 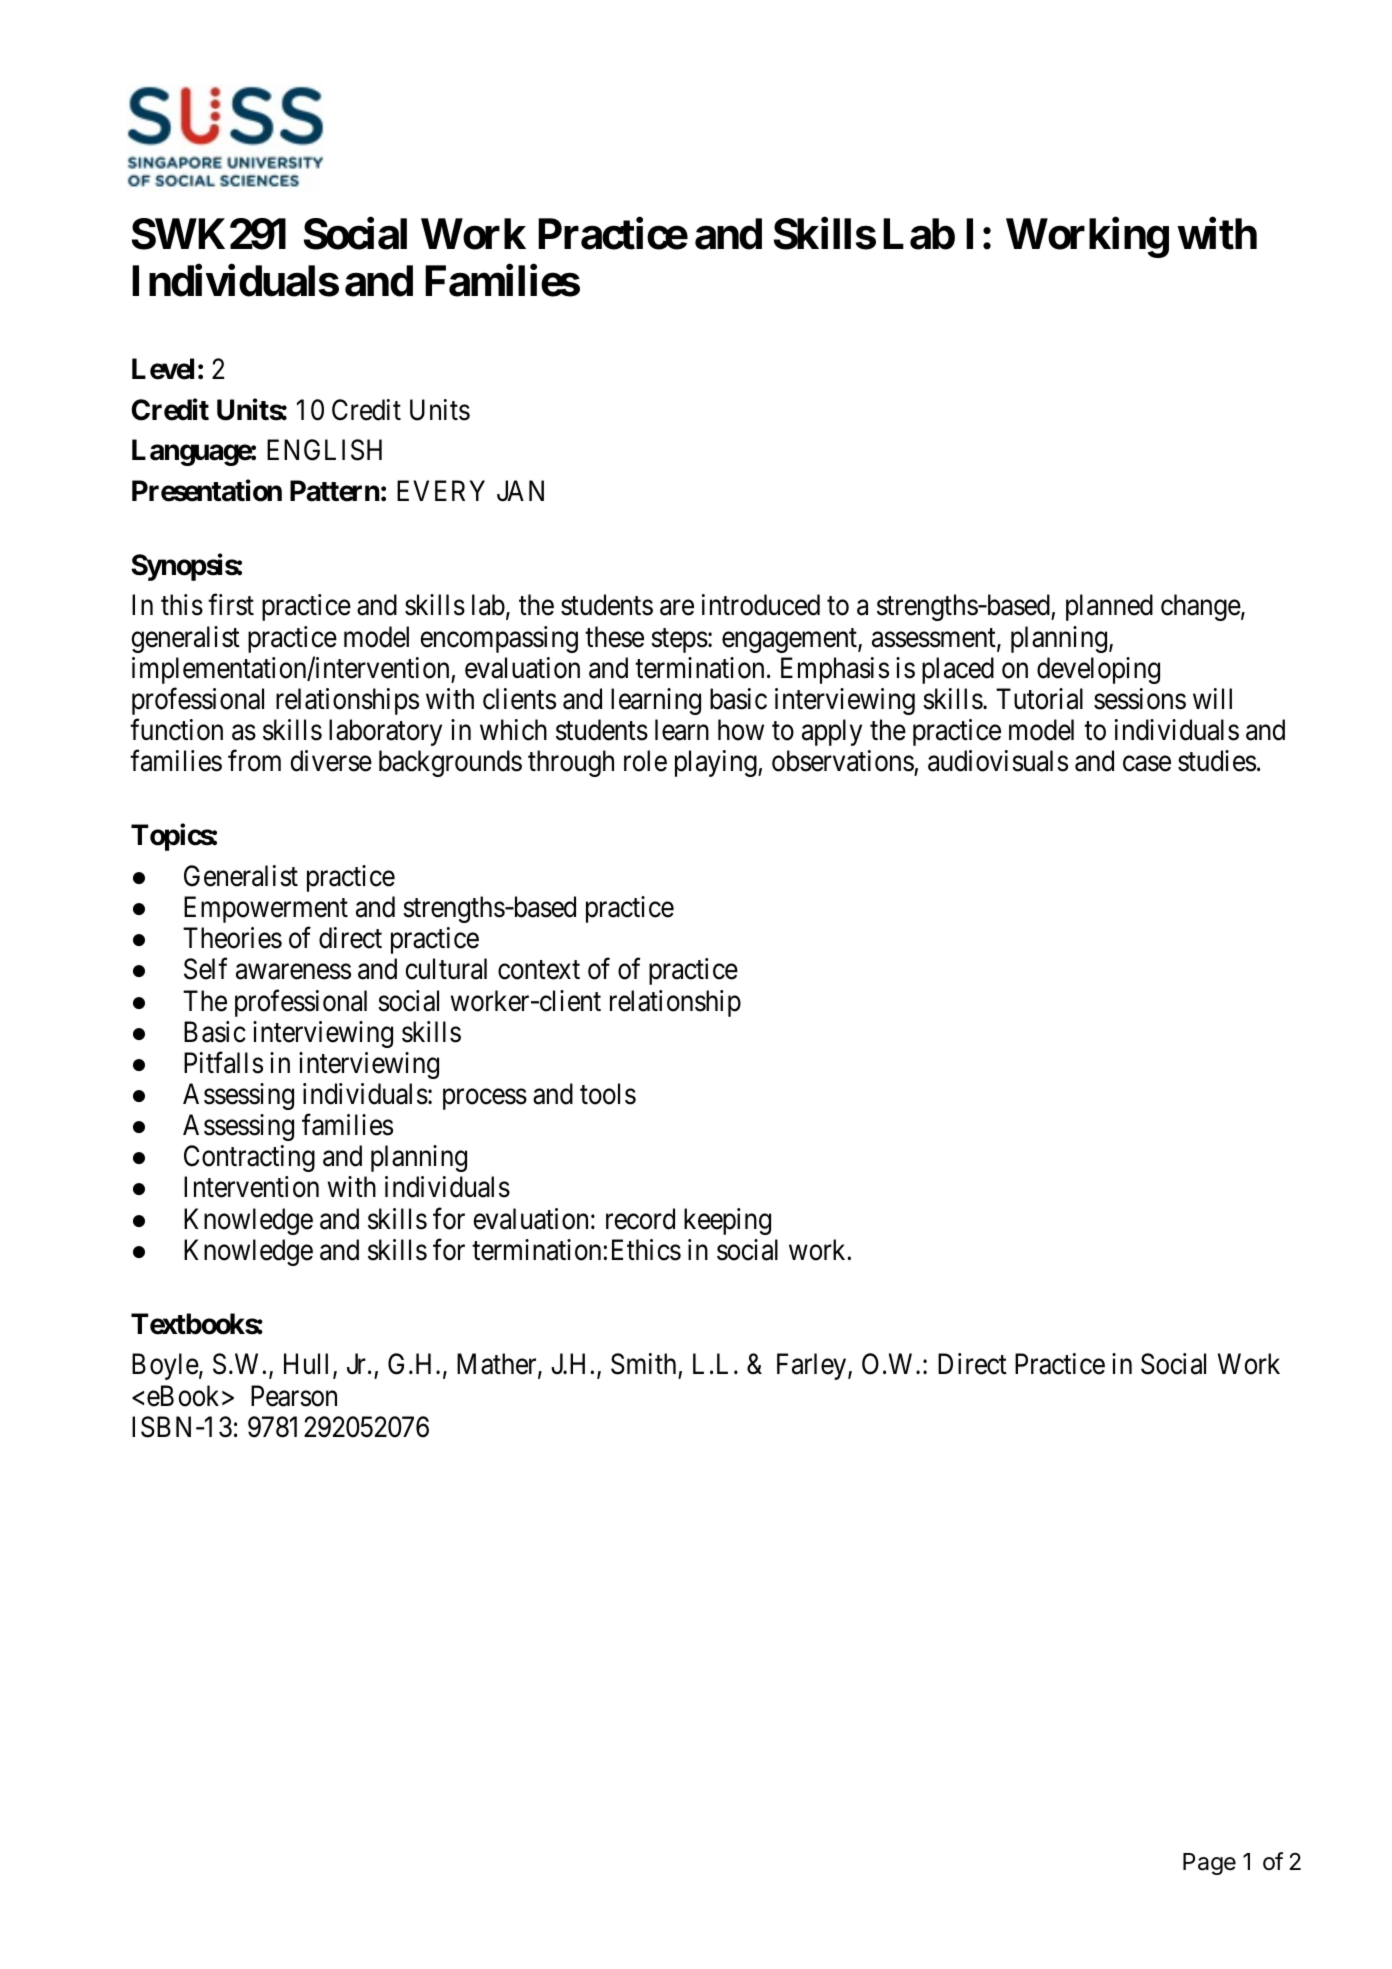 What do you see at coordinates (294, 1396) in the page?
I see `Pearson` at bounding box center [294, 1396].
